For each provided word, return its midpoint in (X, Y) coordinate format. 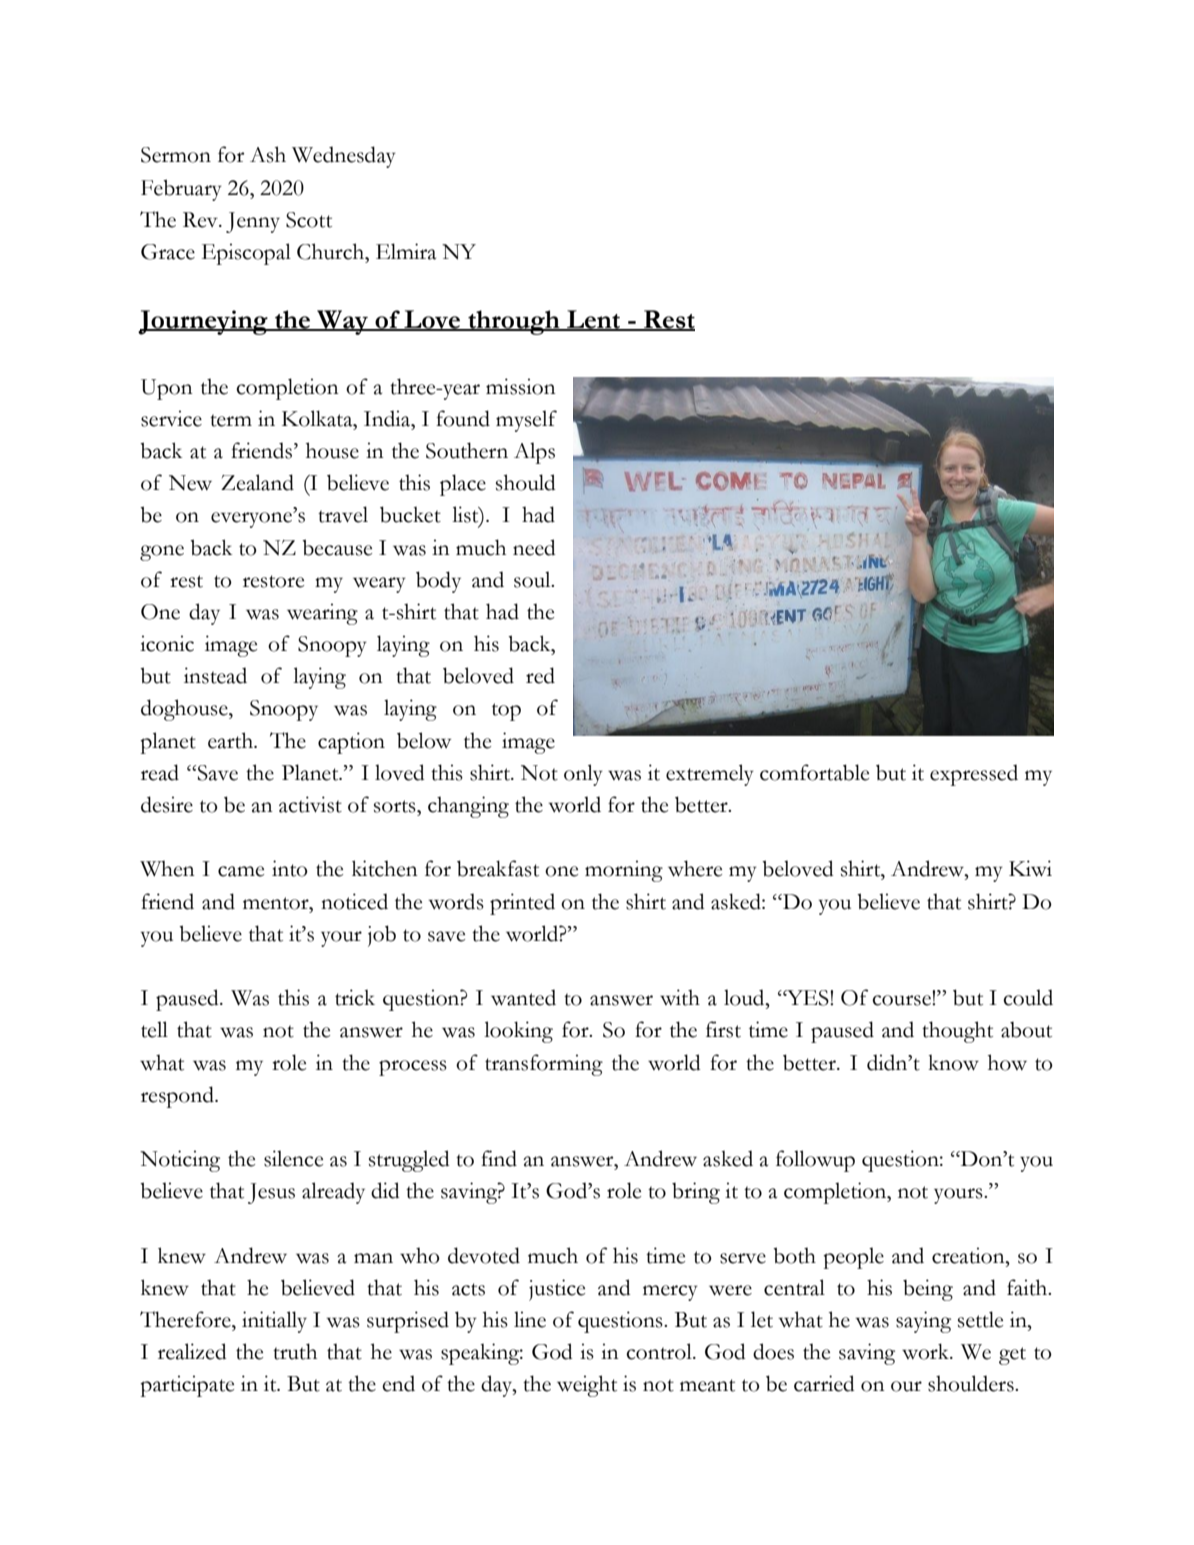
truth (295, 1351)
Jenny (253, 222)
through (514, 322)
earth (231, 740)
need (534, 547)
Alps (534, 453)
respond (178, 1097)
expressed (974, 775)
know (953, 1062)
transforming (544, 1065)
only (583, 775)
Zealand (257, 482)
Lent (594, 320)
